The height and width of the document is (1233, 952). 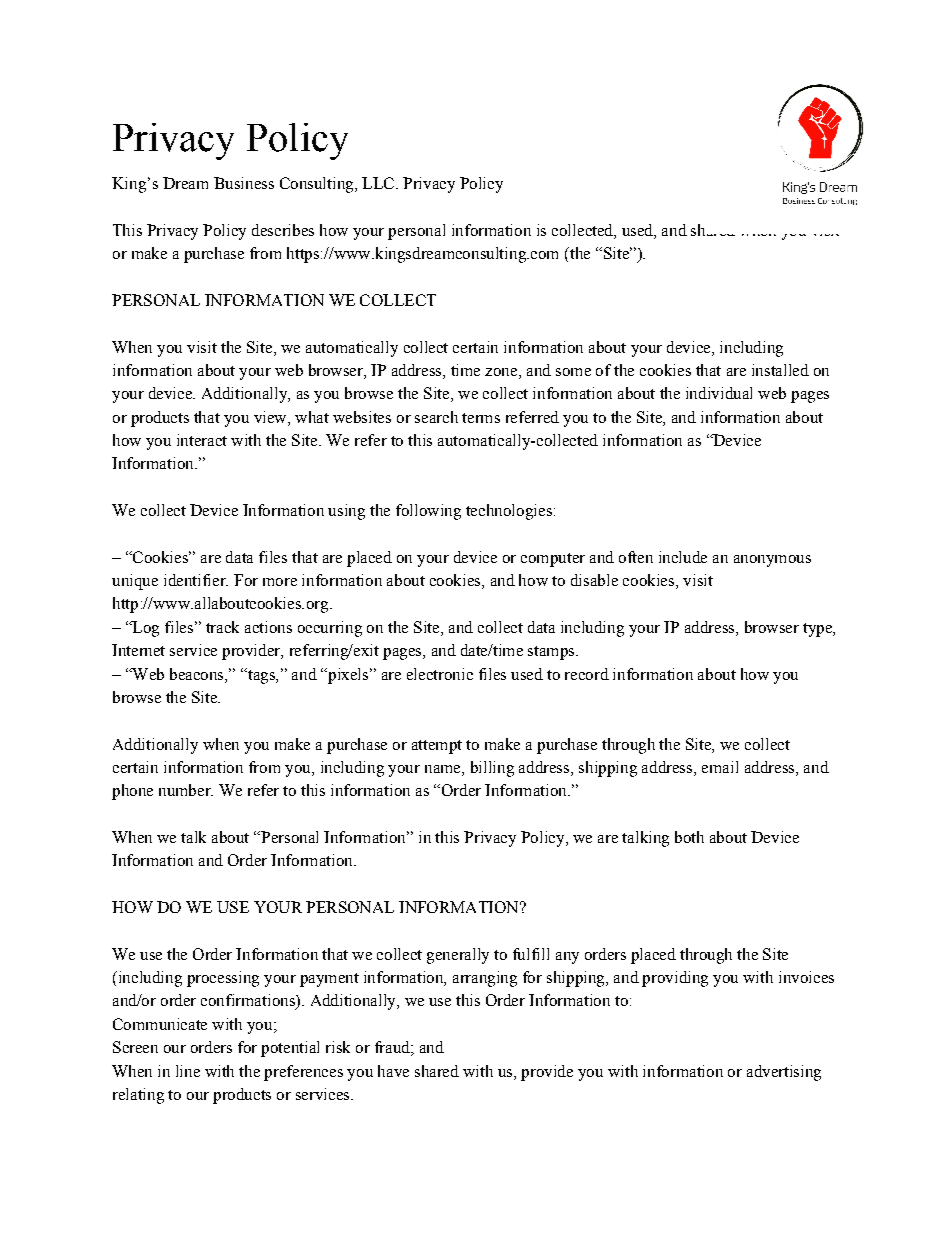 What do you see at coordinates (772, 561) in the document?
I see `anonymous` at bounding box center [772, 561].
